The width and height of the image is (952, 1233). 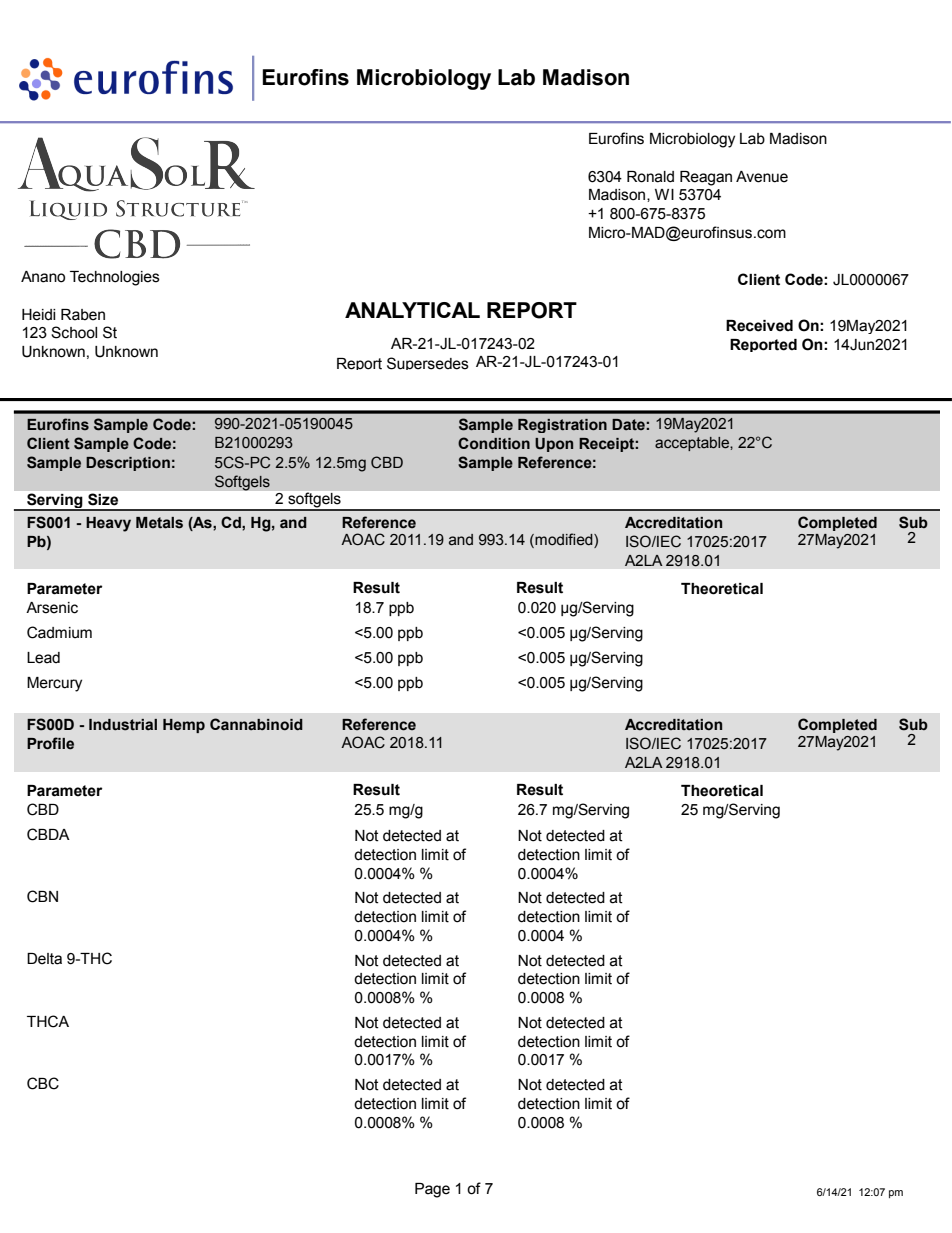 What do you see at coordinates (412, 310) in the image?
I see `ANALYTICAL` at bounding box center [412, 310].
